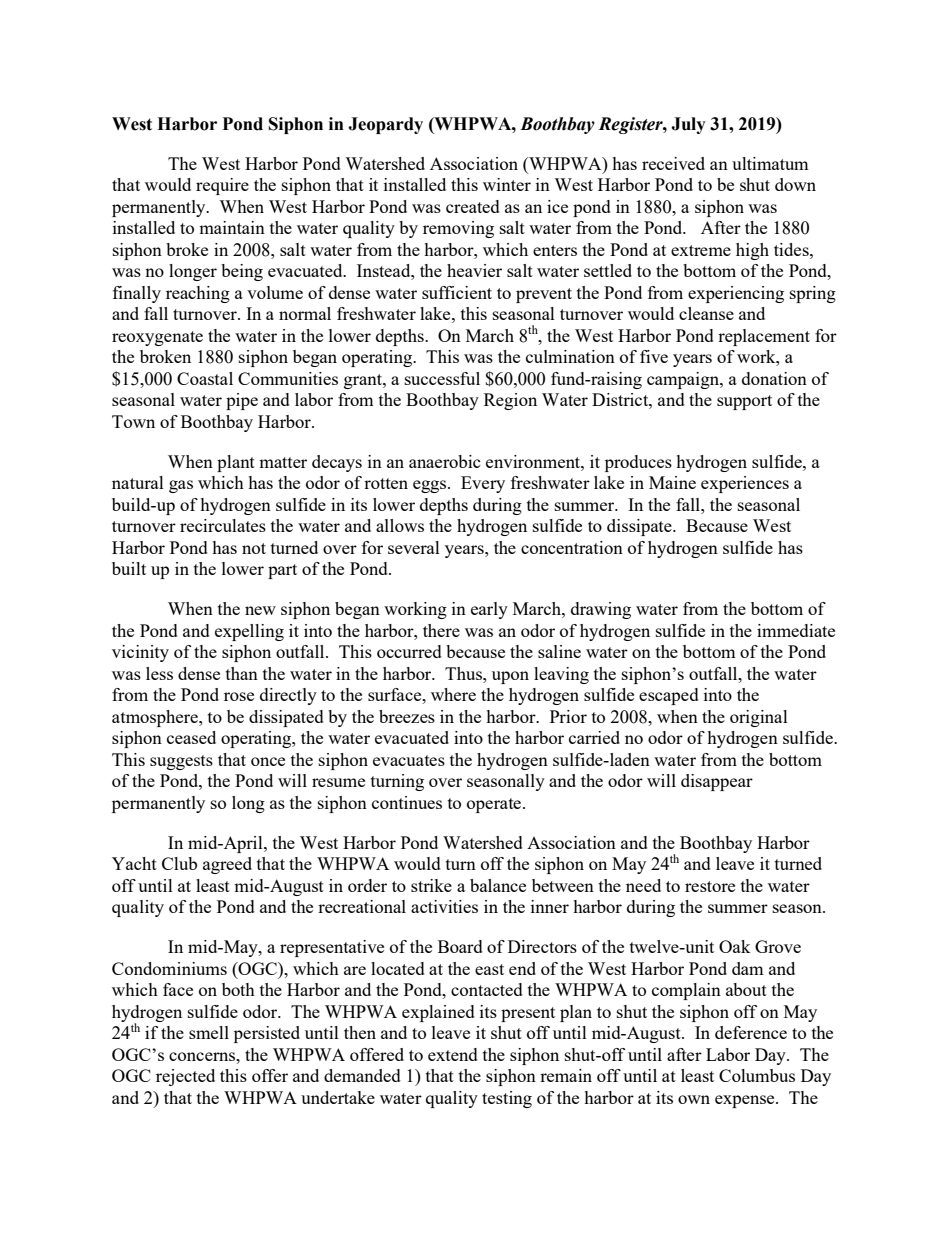 The height and width of the image is (1233, 952). What do you see at coordinates (507, 184) in the image?
I see `winter` at bounding box center [507, 184].
